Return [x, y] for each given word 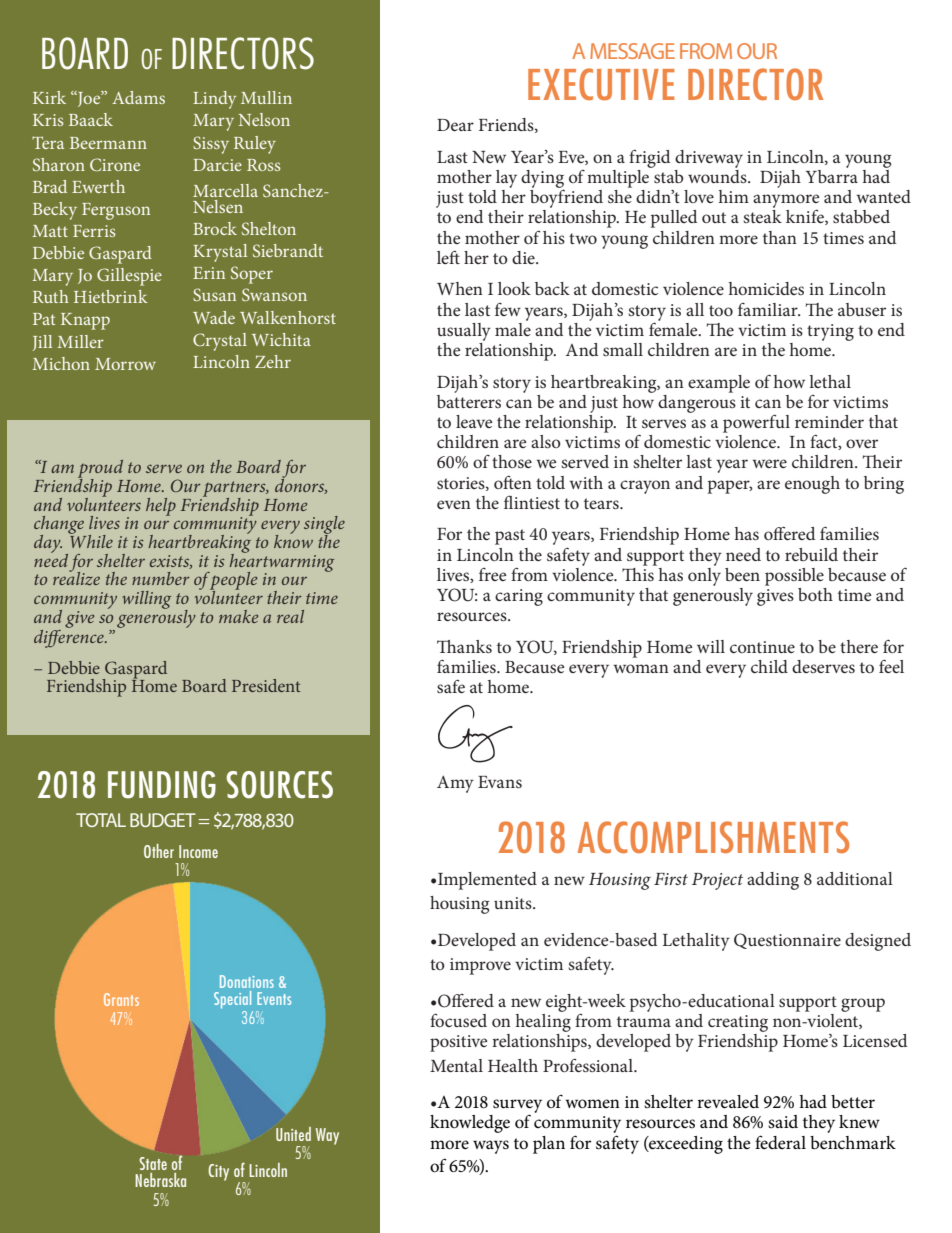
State [153, 1163]
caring [519, 597]
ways [491, 1147]
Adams [138, 97]
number [161, 578]
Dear [455, 125]
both [815, 594]
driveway [709, 159]
